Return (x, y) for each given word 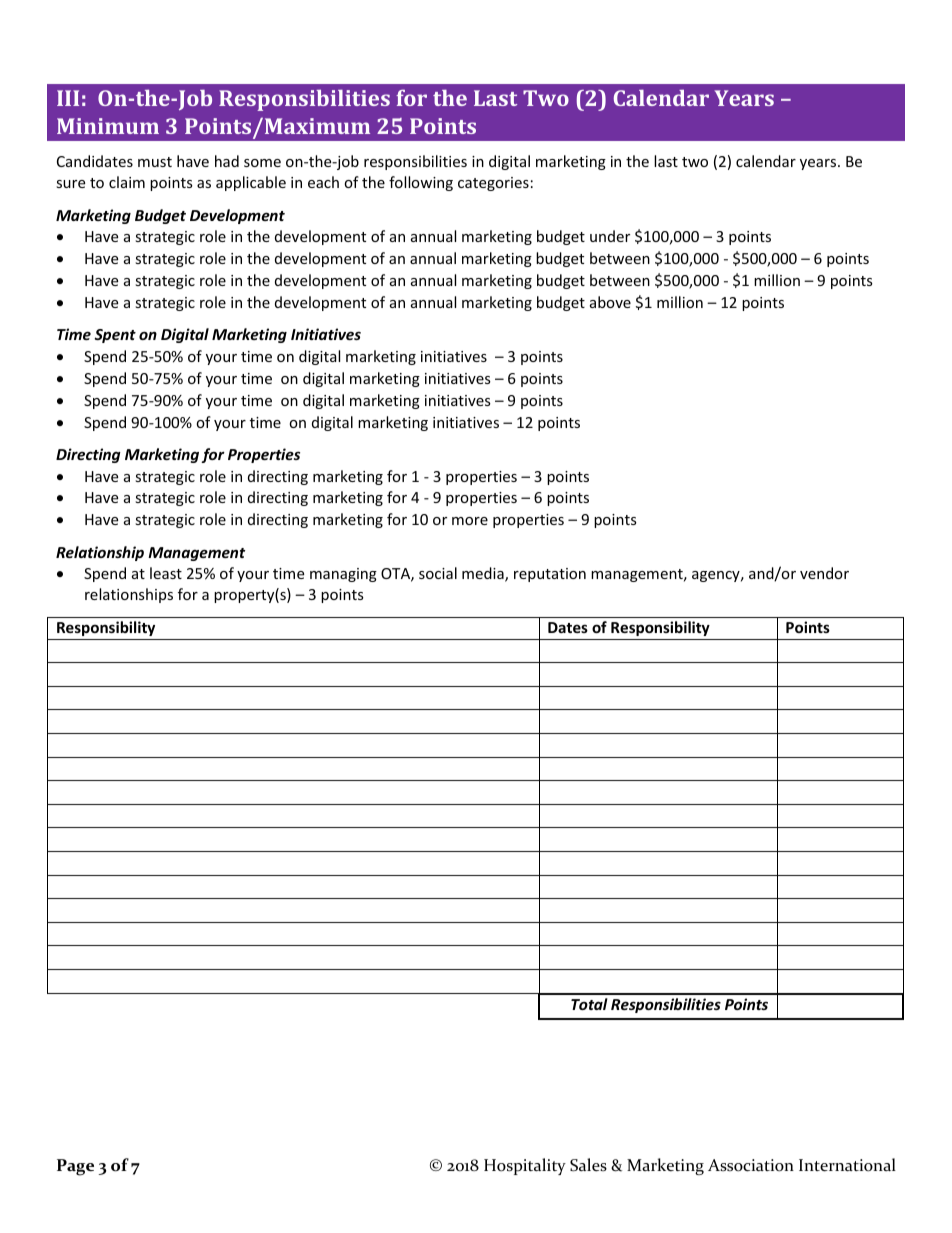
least (166, 573)
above (610, 302)
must (155, 162)
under (610, 236)
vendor (824, 573)
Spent (115, 336)
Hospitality (525, 1166)
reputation (550, 575)
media (484, 574)
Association (751, 1165)
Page (75, 1167)
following (421, 183)
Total (589, 1004)
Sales (588, 1165)
